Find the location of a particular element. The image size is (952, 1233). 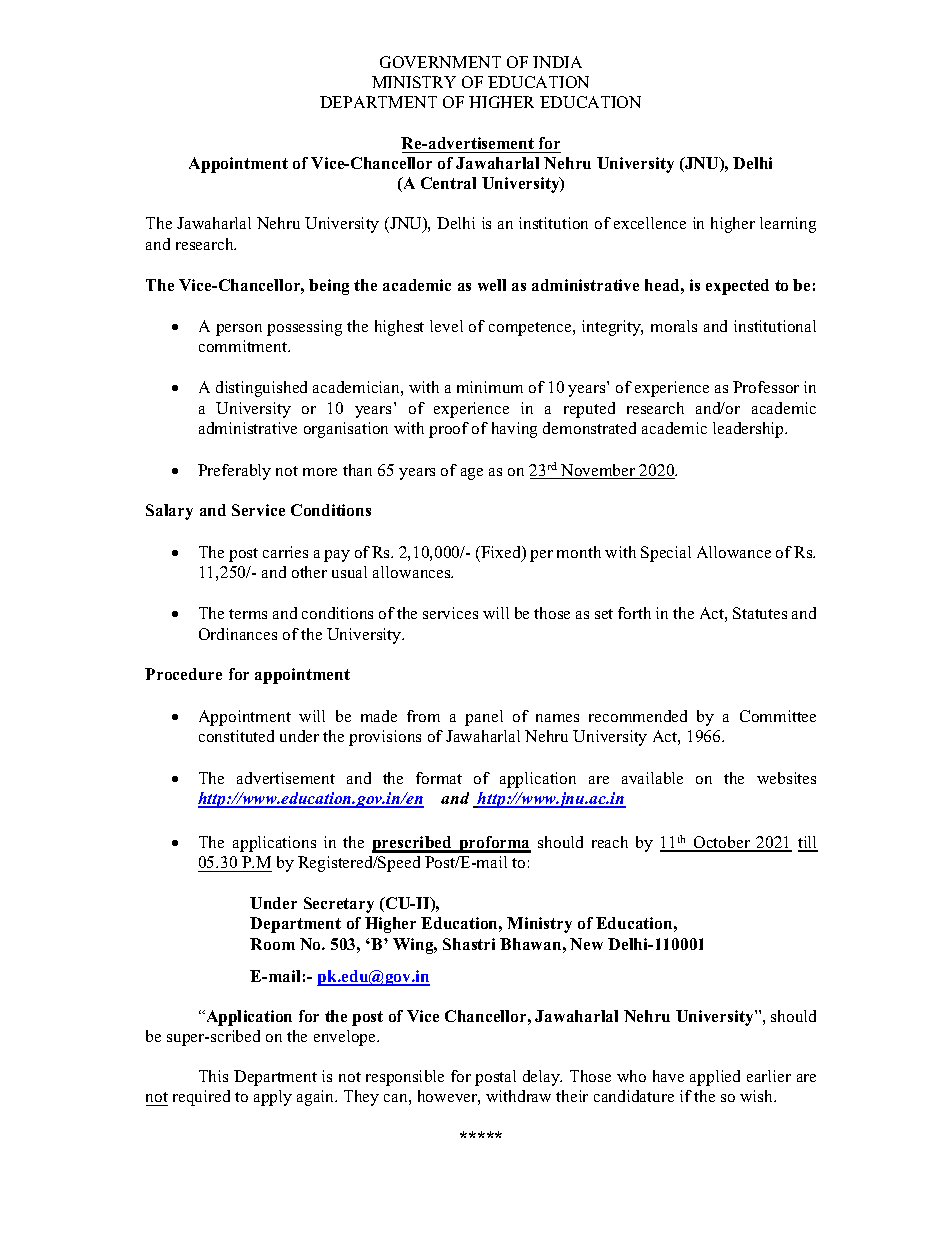

month is located at coordinates (579, 552).
